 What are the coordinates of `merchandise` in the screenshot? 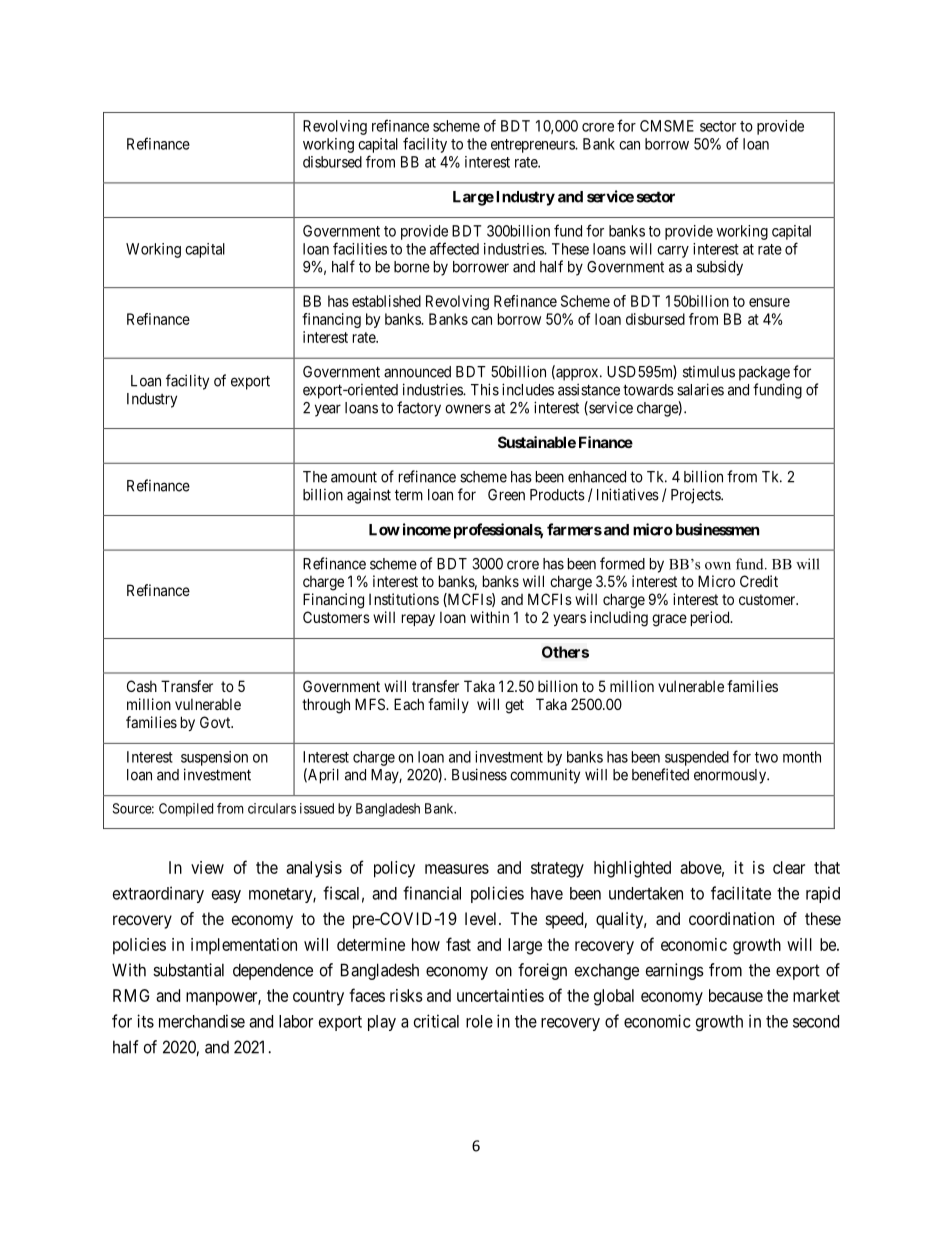 It's located at (202, 1021).
